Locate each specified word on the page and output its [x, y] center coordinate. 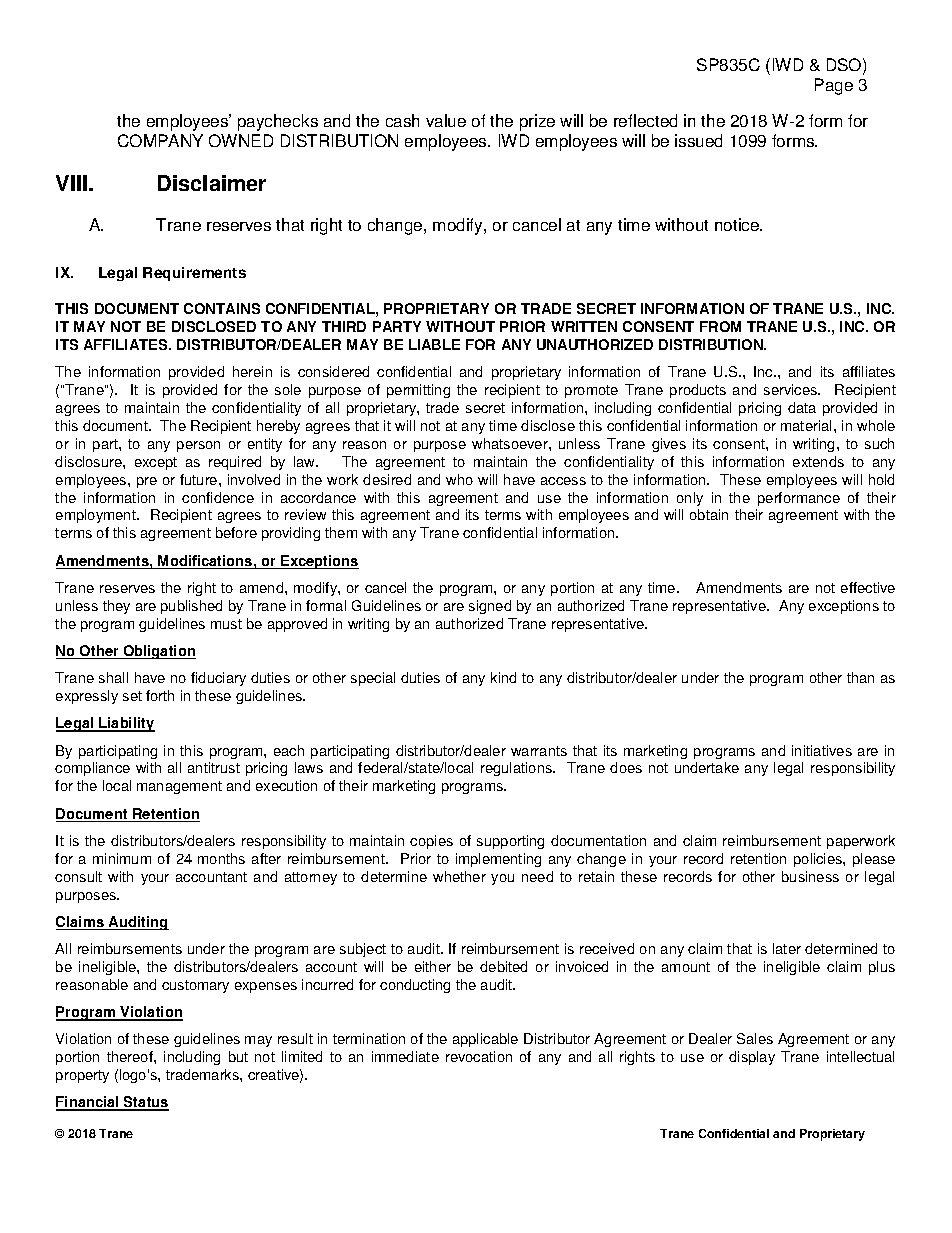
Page [834, 86]
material [808, 425]
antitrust [214, 767]
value [446, 120]
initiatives [822, 750]
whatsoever [511, 443]
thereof [131, 1056]
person [198, 446]
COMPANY [160, 140]
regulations [517, 769]
